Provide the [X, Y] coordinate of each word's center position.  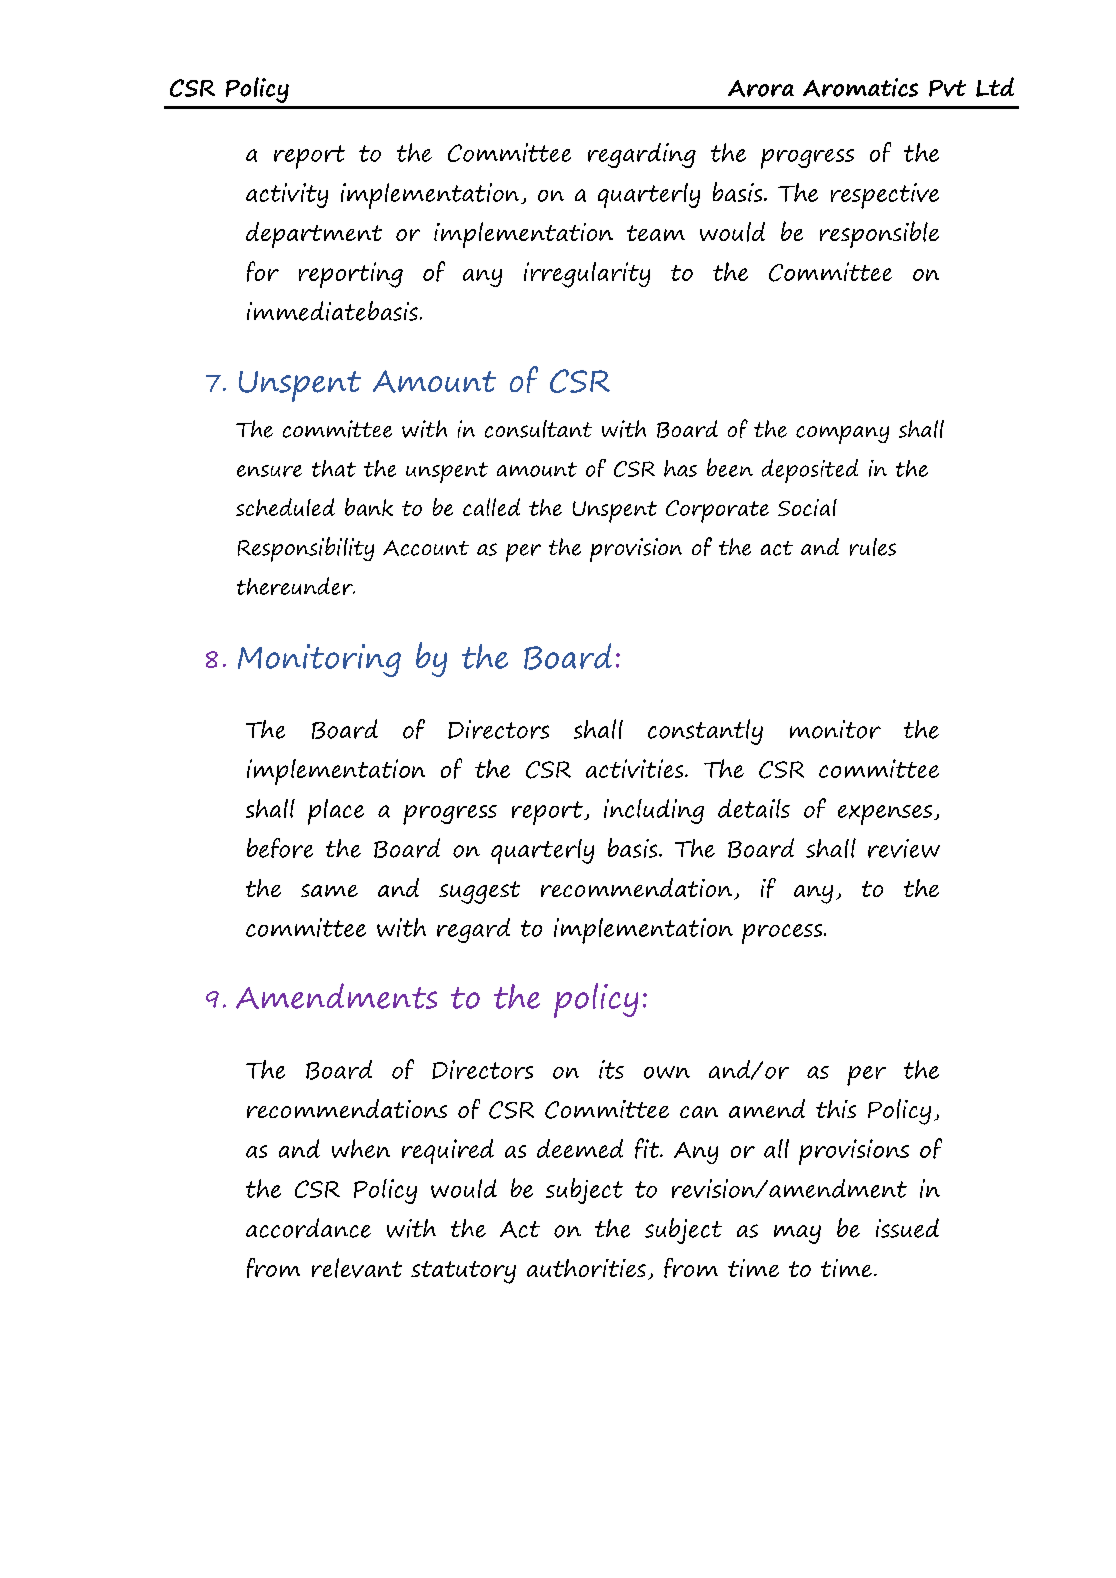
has [680, 468]
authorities [586, 1268]
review [904, 848]
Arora [761, 88]
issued [907, 1228]
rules [873, 547]
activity [287, 195]
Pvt [947, 88]
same [329, 890]
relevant [357, 1268]
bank [369, 507]
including [654, 811]
